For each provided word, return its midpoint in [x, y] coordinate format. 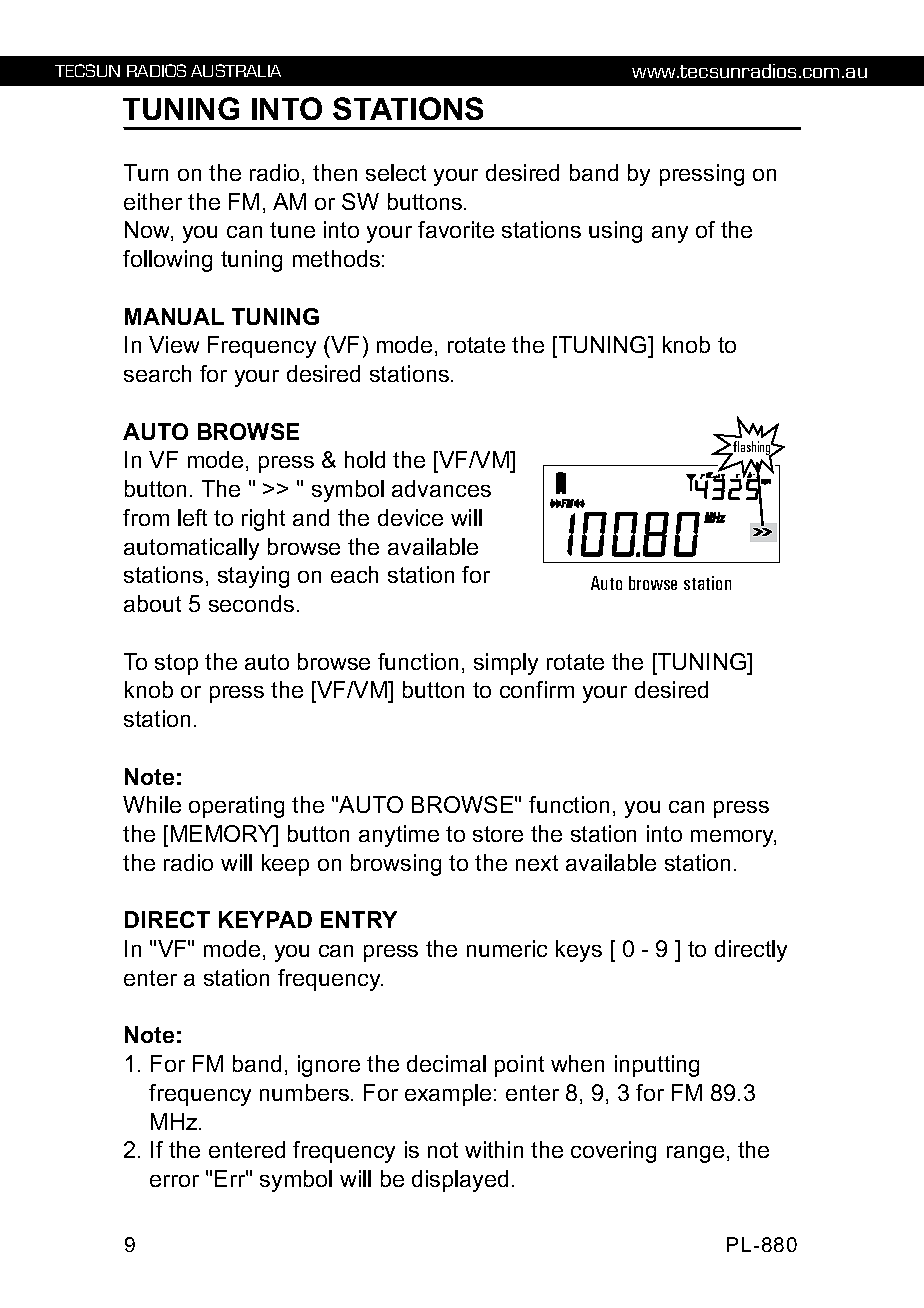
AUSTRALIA [236, 70]
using [615, 232]
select [396, 172]
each [354, 574]
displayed [460, 1181]
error [174, 1181]
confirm [537, 689]
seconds [251, 603]
